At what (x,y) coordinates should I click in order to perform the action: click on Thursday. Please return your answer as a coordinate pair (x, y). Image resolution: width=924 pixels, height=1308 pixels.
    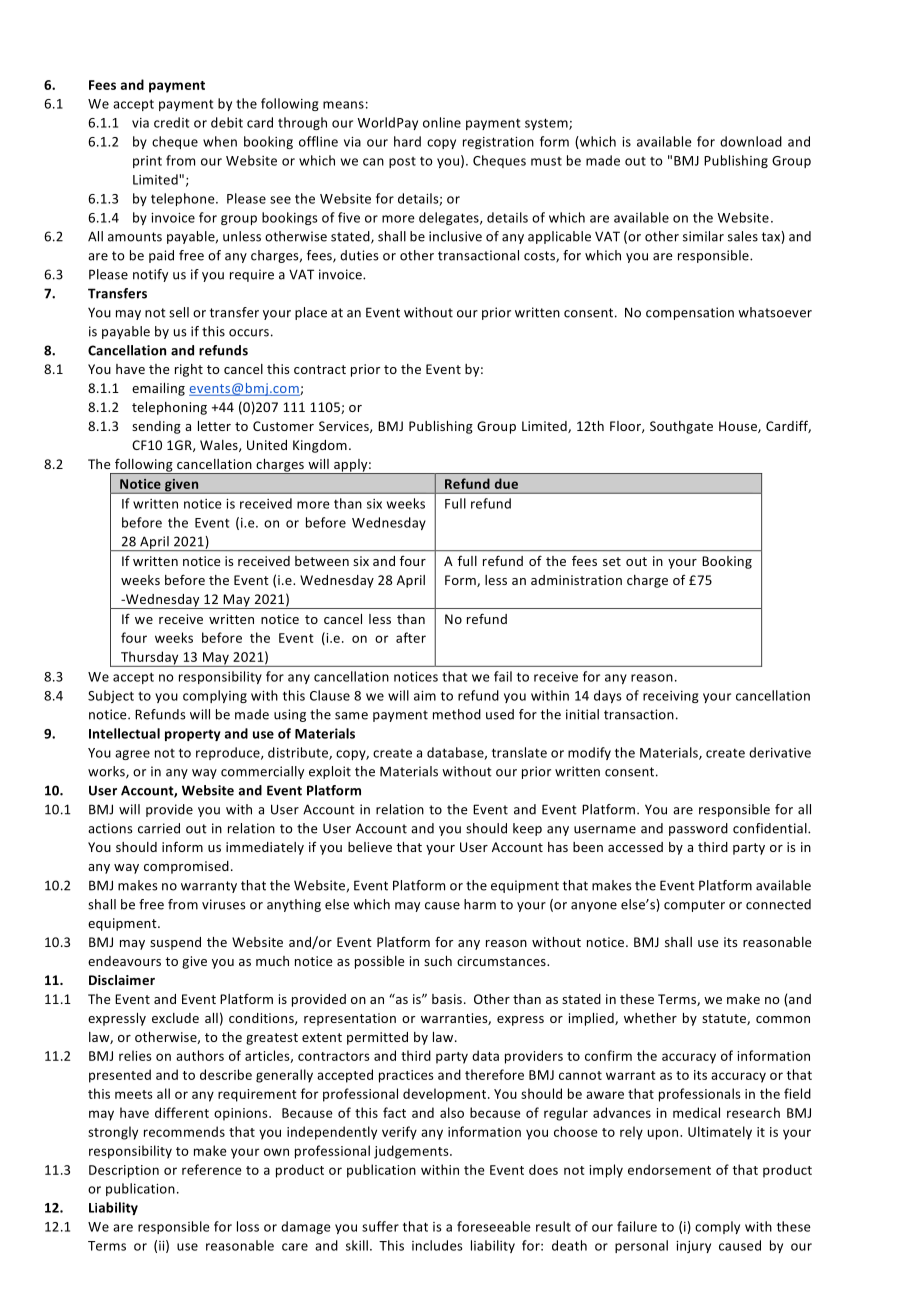
    Looking at the image, I should click on (150, 659).
